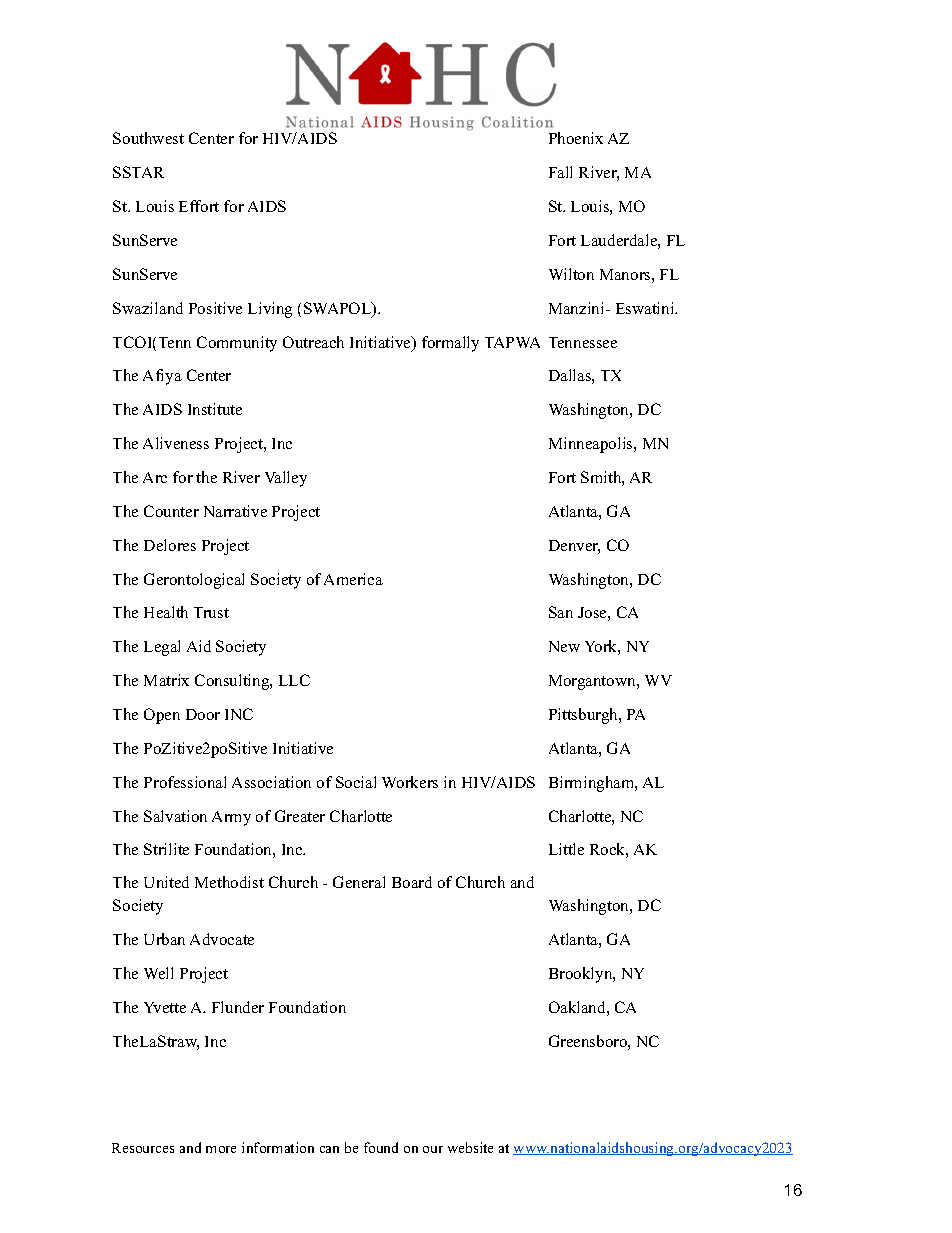 This document has width=952, height=1233. I want to click on Minneapolis, so click(592, 445).
